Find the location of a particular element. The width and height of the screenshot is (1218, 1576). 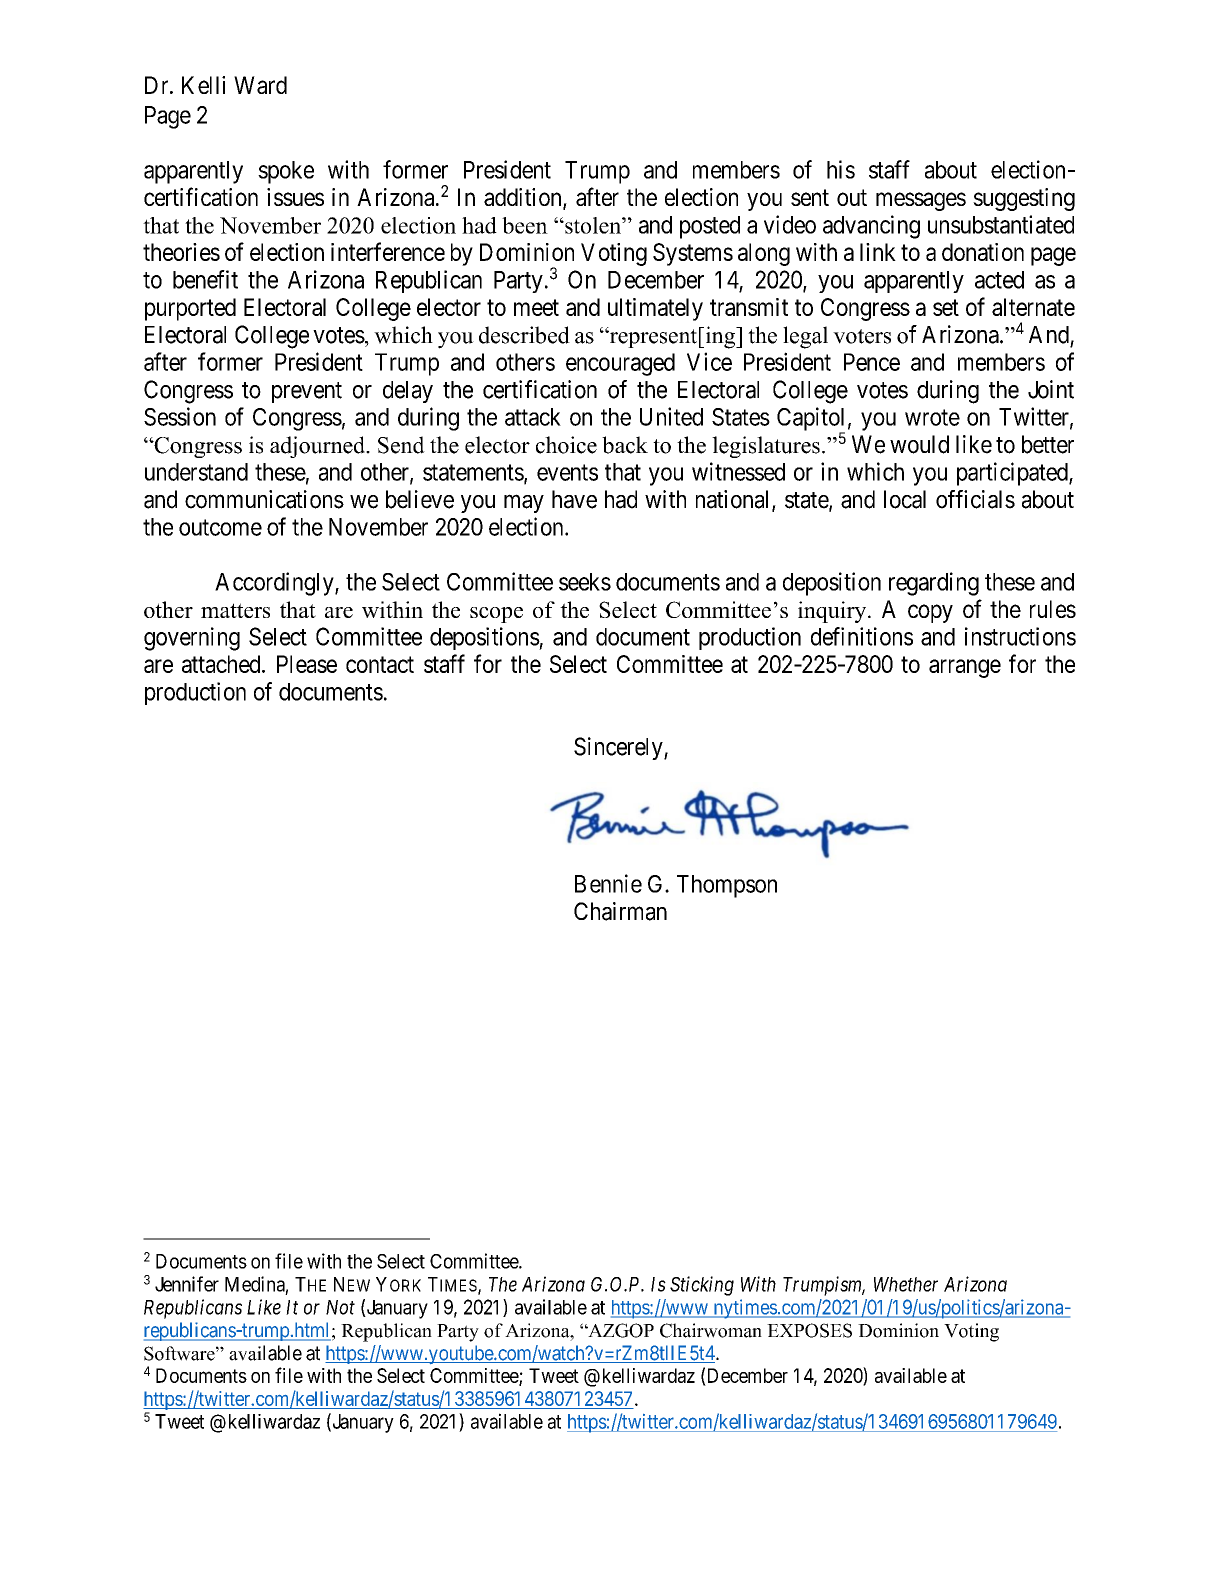

Whether is located at coordinates (906, 1284).
